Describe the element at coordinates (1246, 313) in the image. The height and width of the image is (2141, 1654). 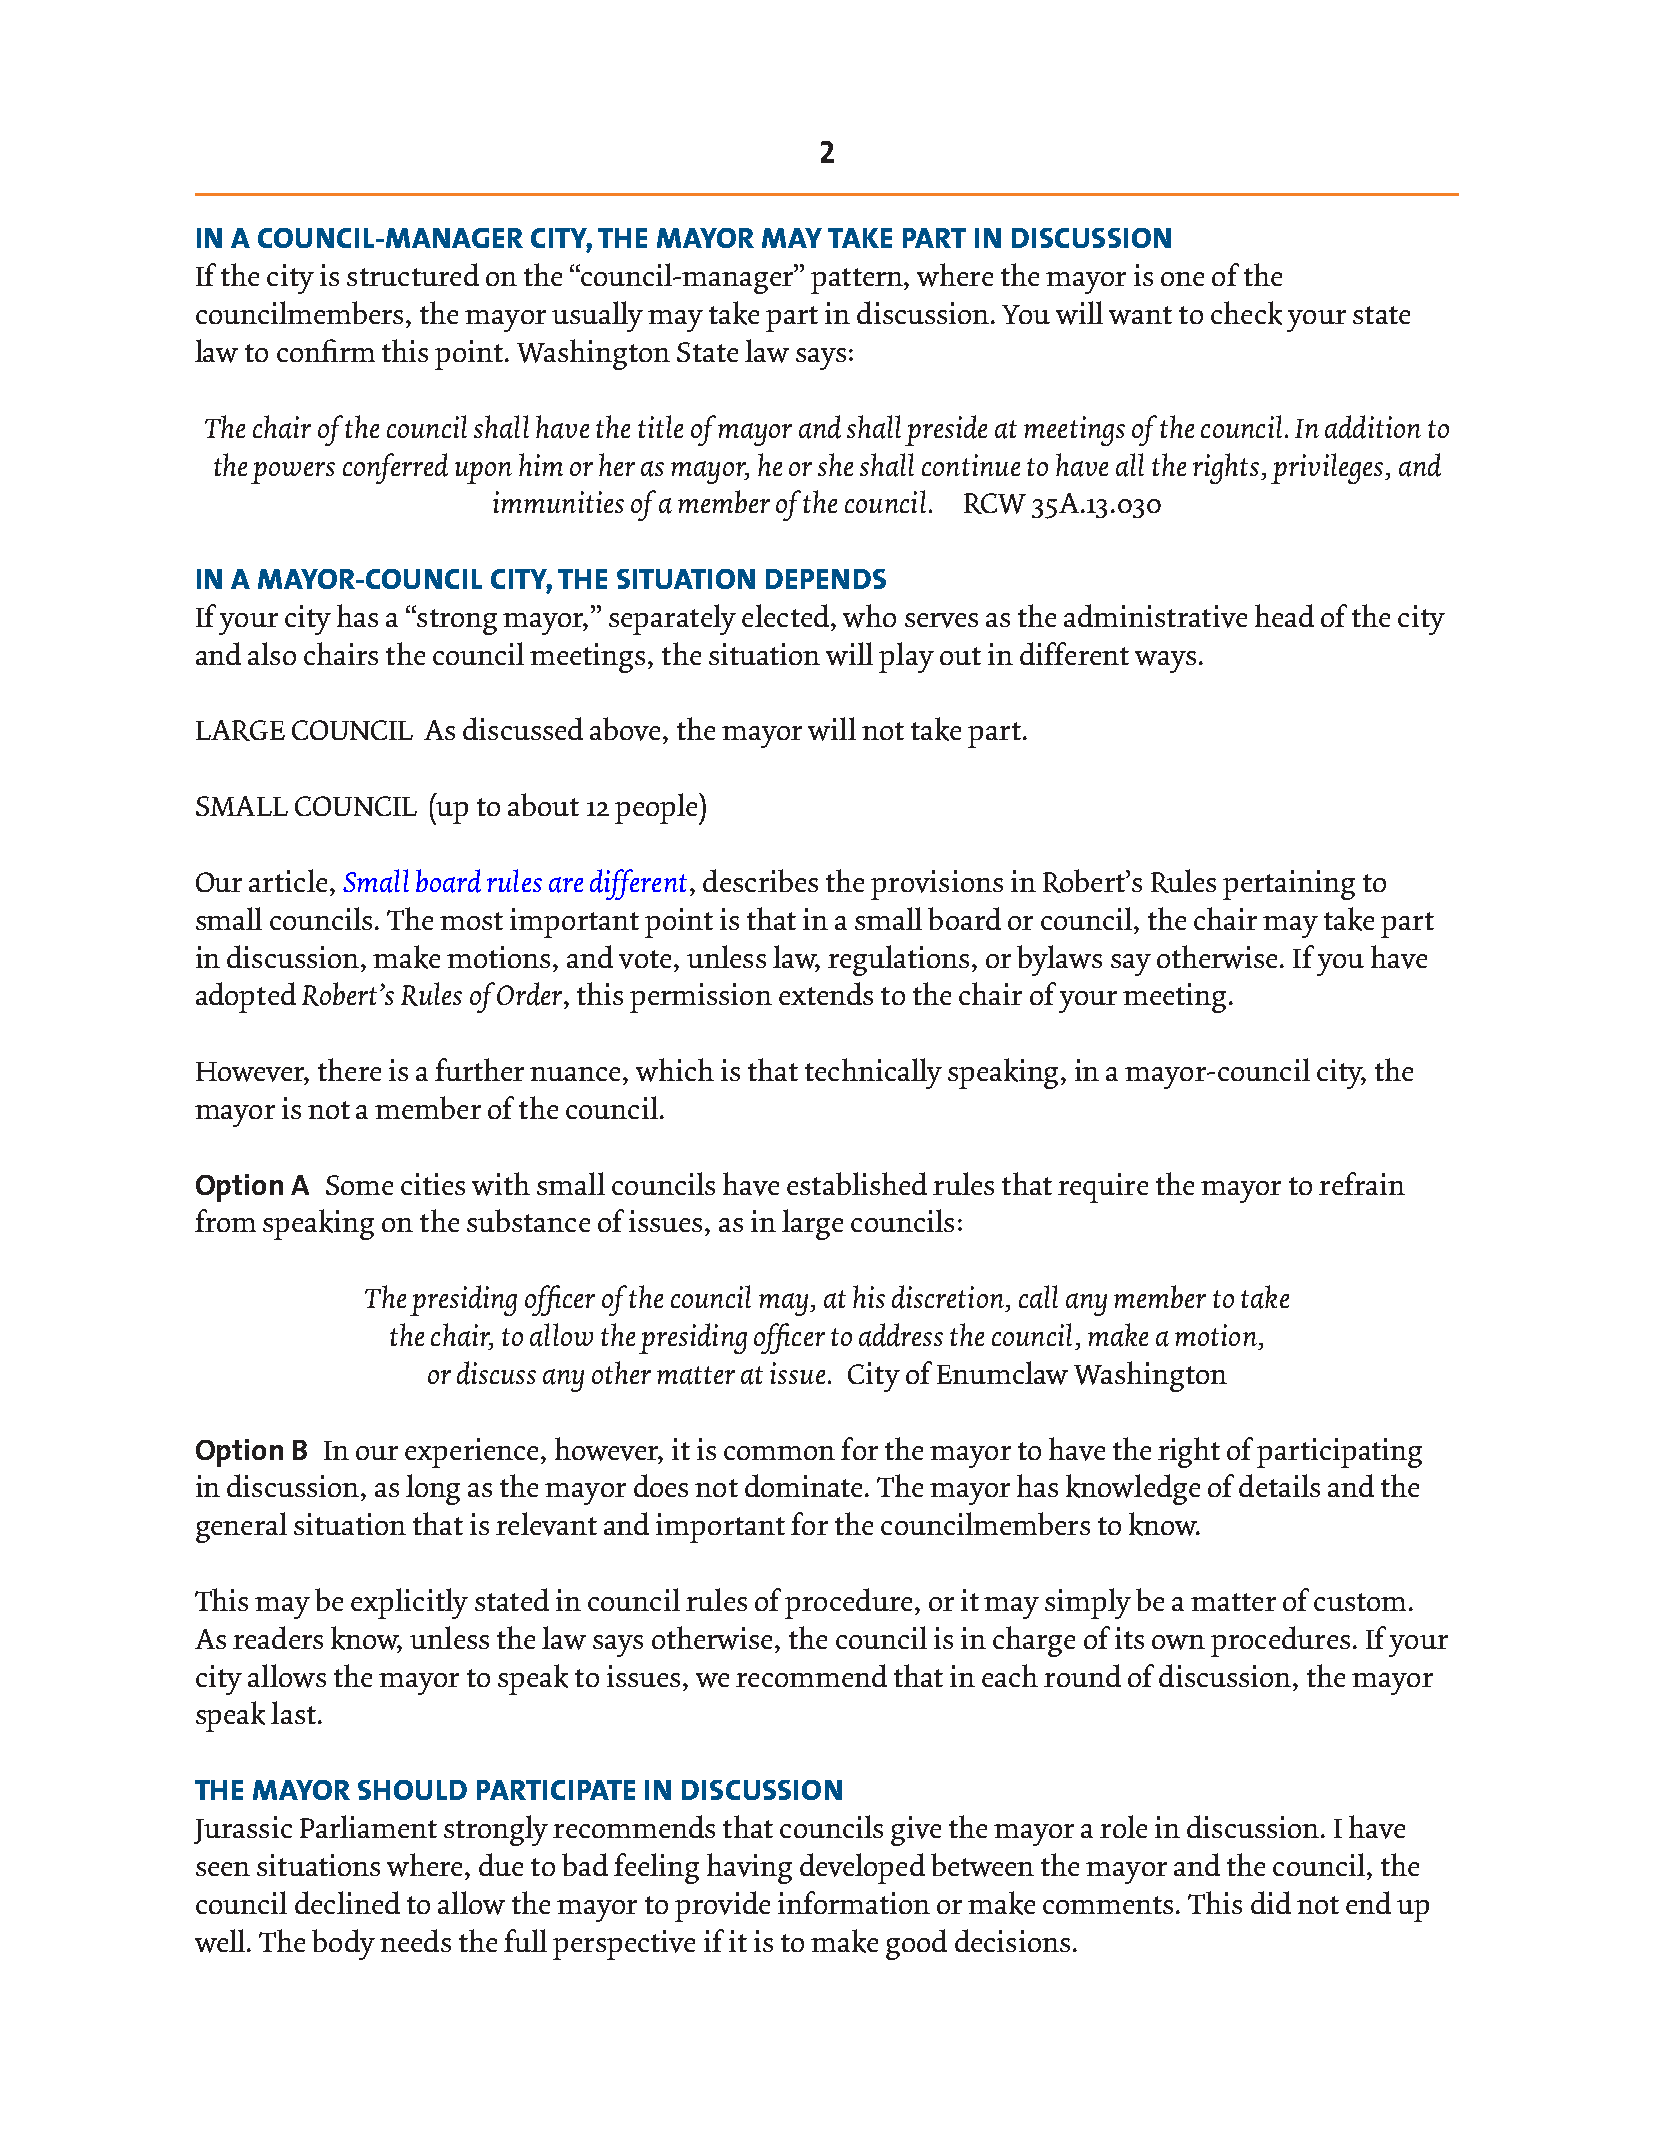
I see `check` at that location.
